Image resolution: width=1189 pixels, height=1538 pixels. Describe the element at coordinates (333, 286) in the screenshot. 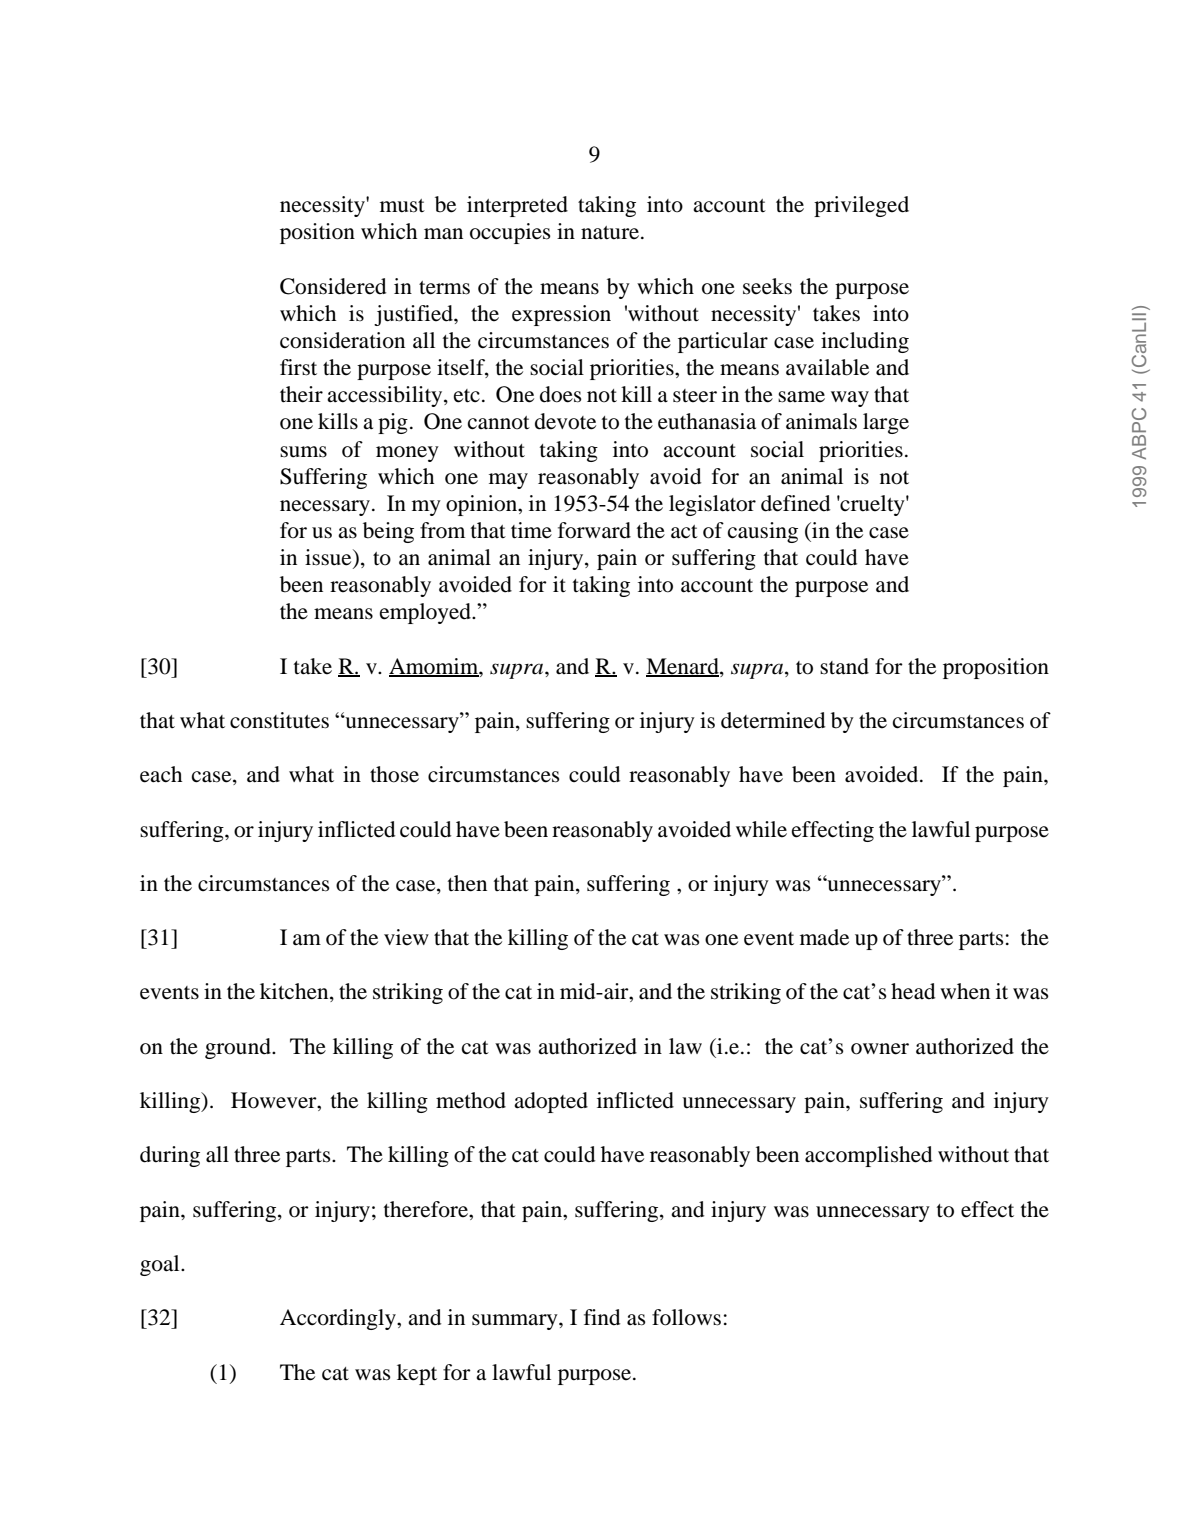

I see `Considered` at that location.
